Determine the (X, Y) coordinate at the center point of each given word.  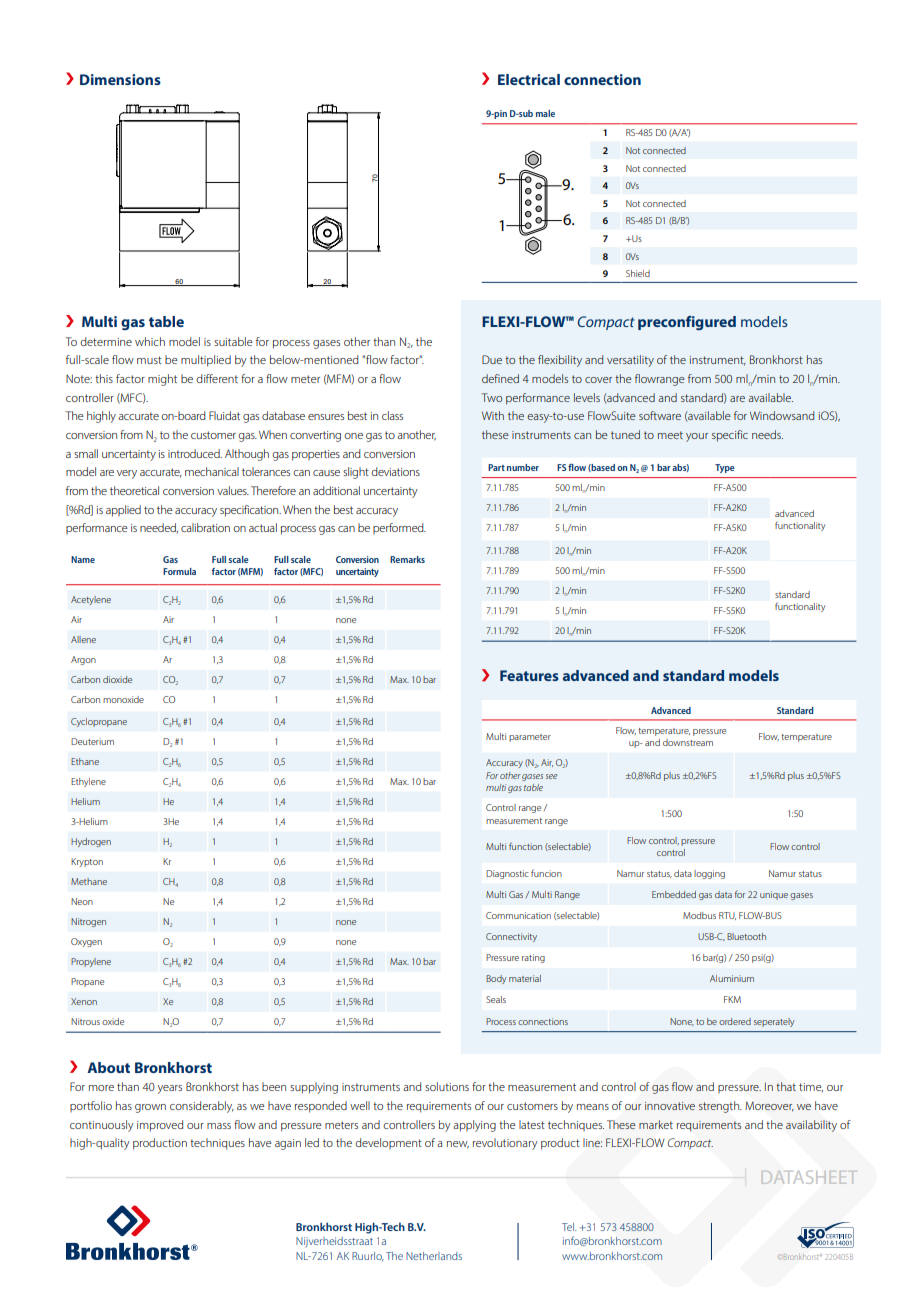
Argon (83, 660)
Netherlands (434, 1256)
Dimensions (120, 79)
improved (160, 1126)
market (656, 1124)
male (545, 113)
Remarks (407, 559)
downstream (688, 742)
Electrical (529, 79)
